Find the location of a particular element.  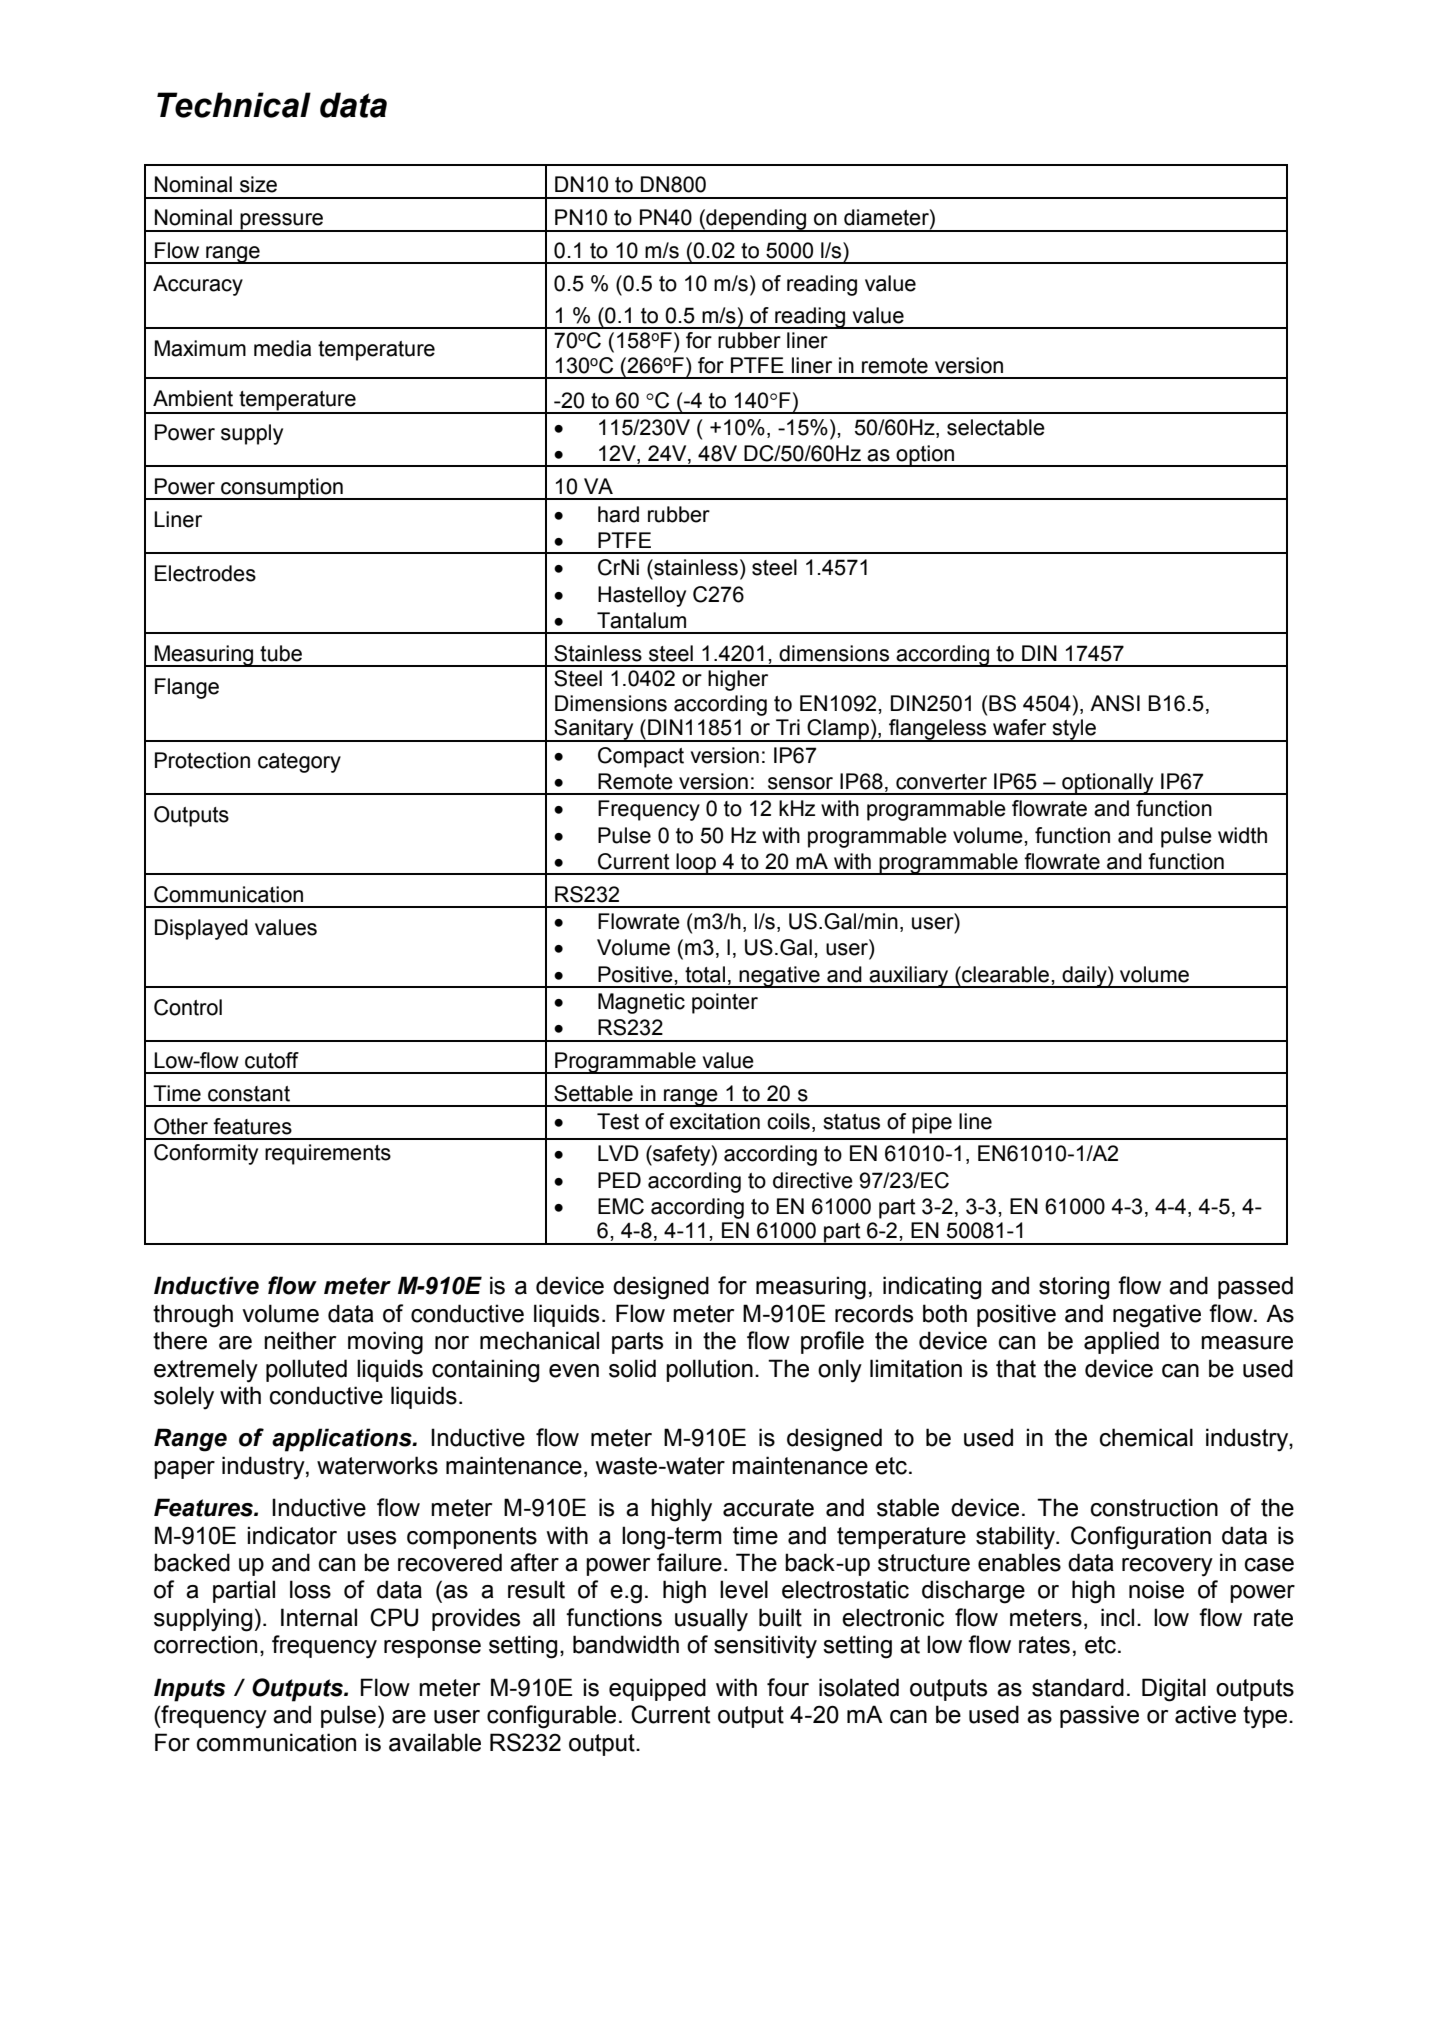

auxiliary is located at coordinates (909, 977).
